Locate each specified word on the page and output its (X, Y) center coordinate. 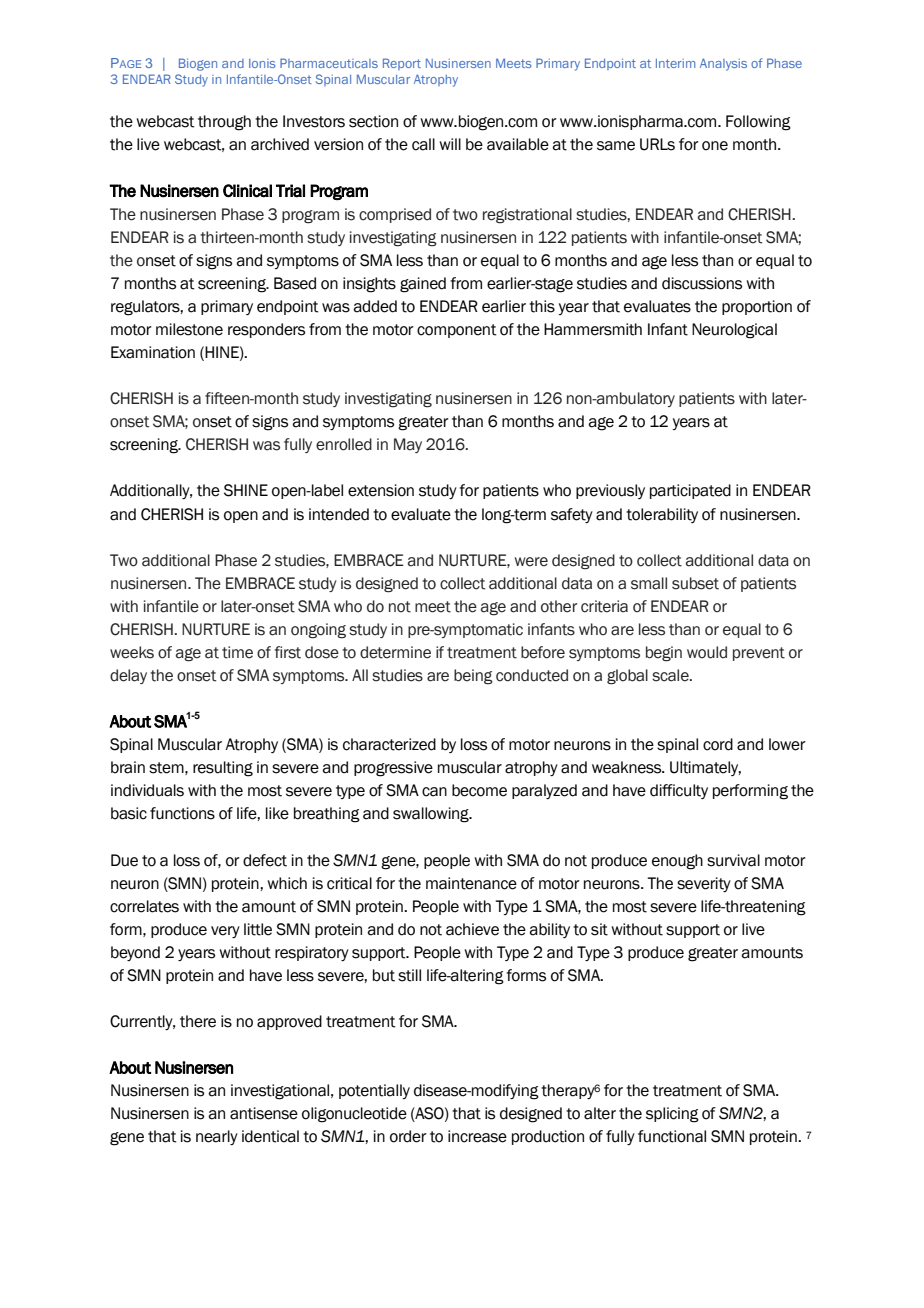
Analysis (723, 64)
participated (690, 491)
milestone (189, 329)
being (473, 677)
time (237, 652)
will (450, 144)
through (224, 123)
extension (381, 490)
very (225, 932)
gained (423, 285)
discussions (702, 283)
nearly (217, 1137)
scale (671, 675)
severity (704, 884)
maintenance (471, 883)
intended (339, 514)
